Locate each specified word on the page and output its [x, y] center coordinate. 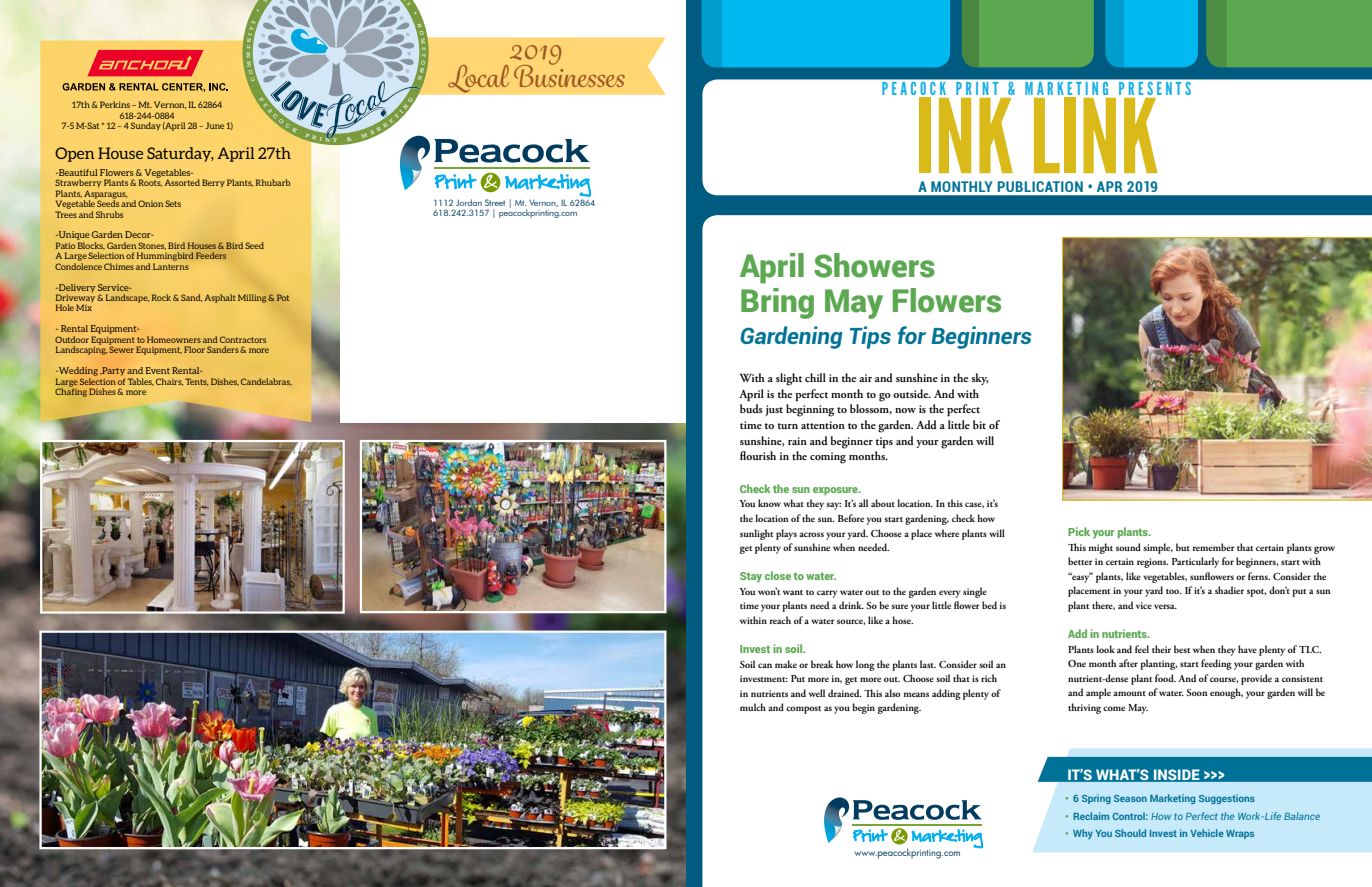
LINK [1095, 135]
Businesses [569, 74]
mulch [753, 707]
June [214, 125]
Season [1130, 798]
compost [803, 710]
